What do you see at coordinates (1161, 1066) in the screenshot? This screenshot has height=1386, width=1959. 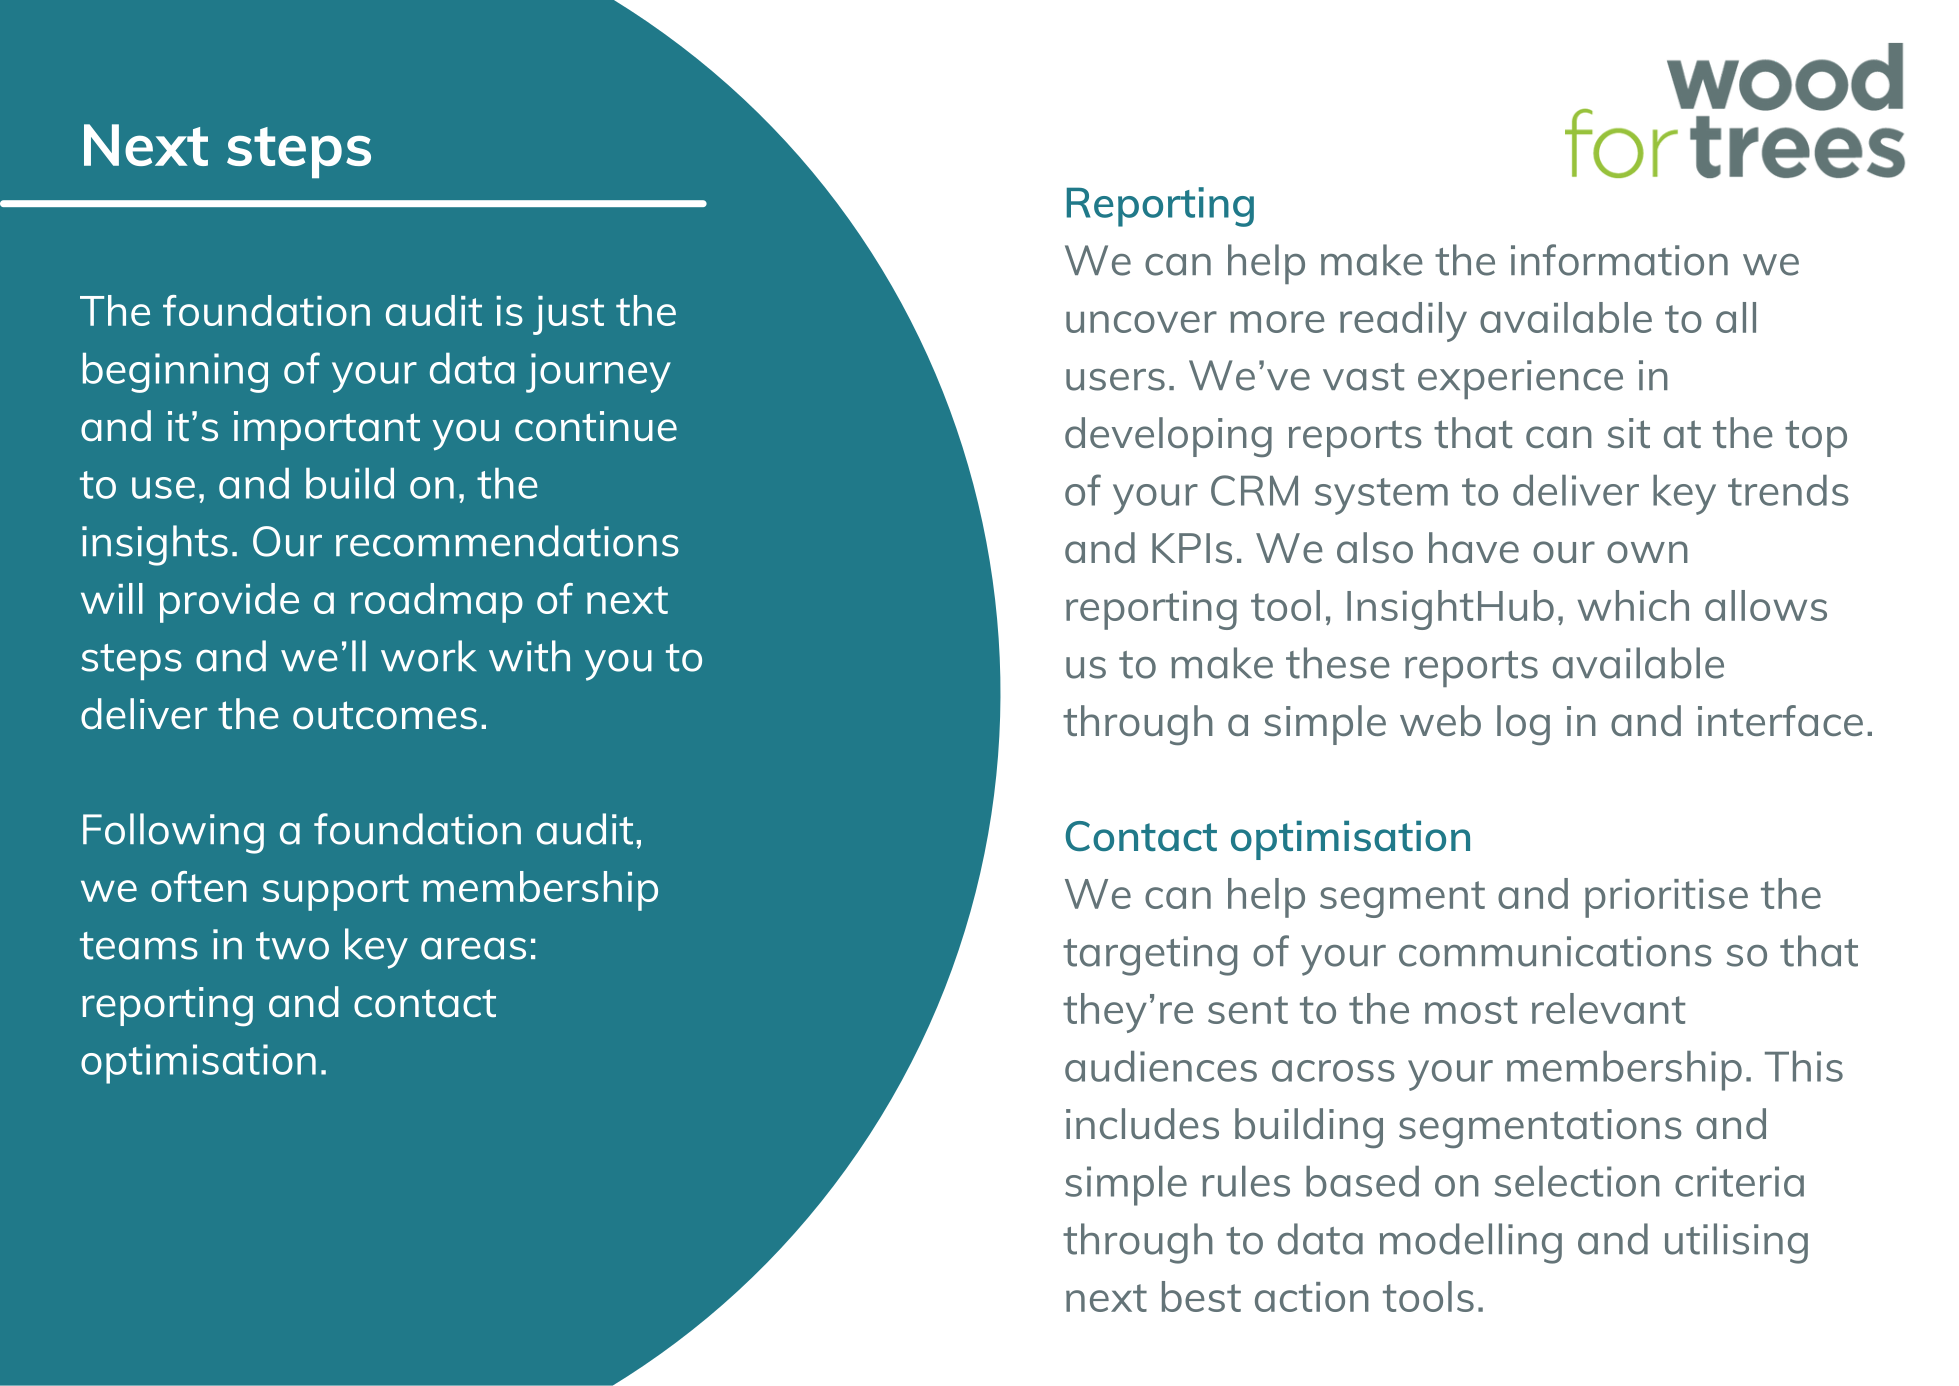 I see `audiences` at bounding box center [1161, 1066].
